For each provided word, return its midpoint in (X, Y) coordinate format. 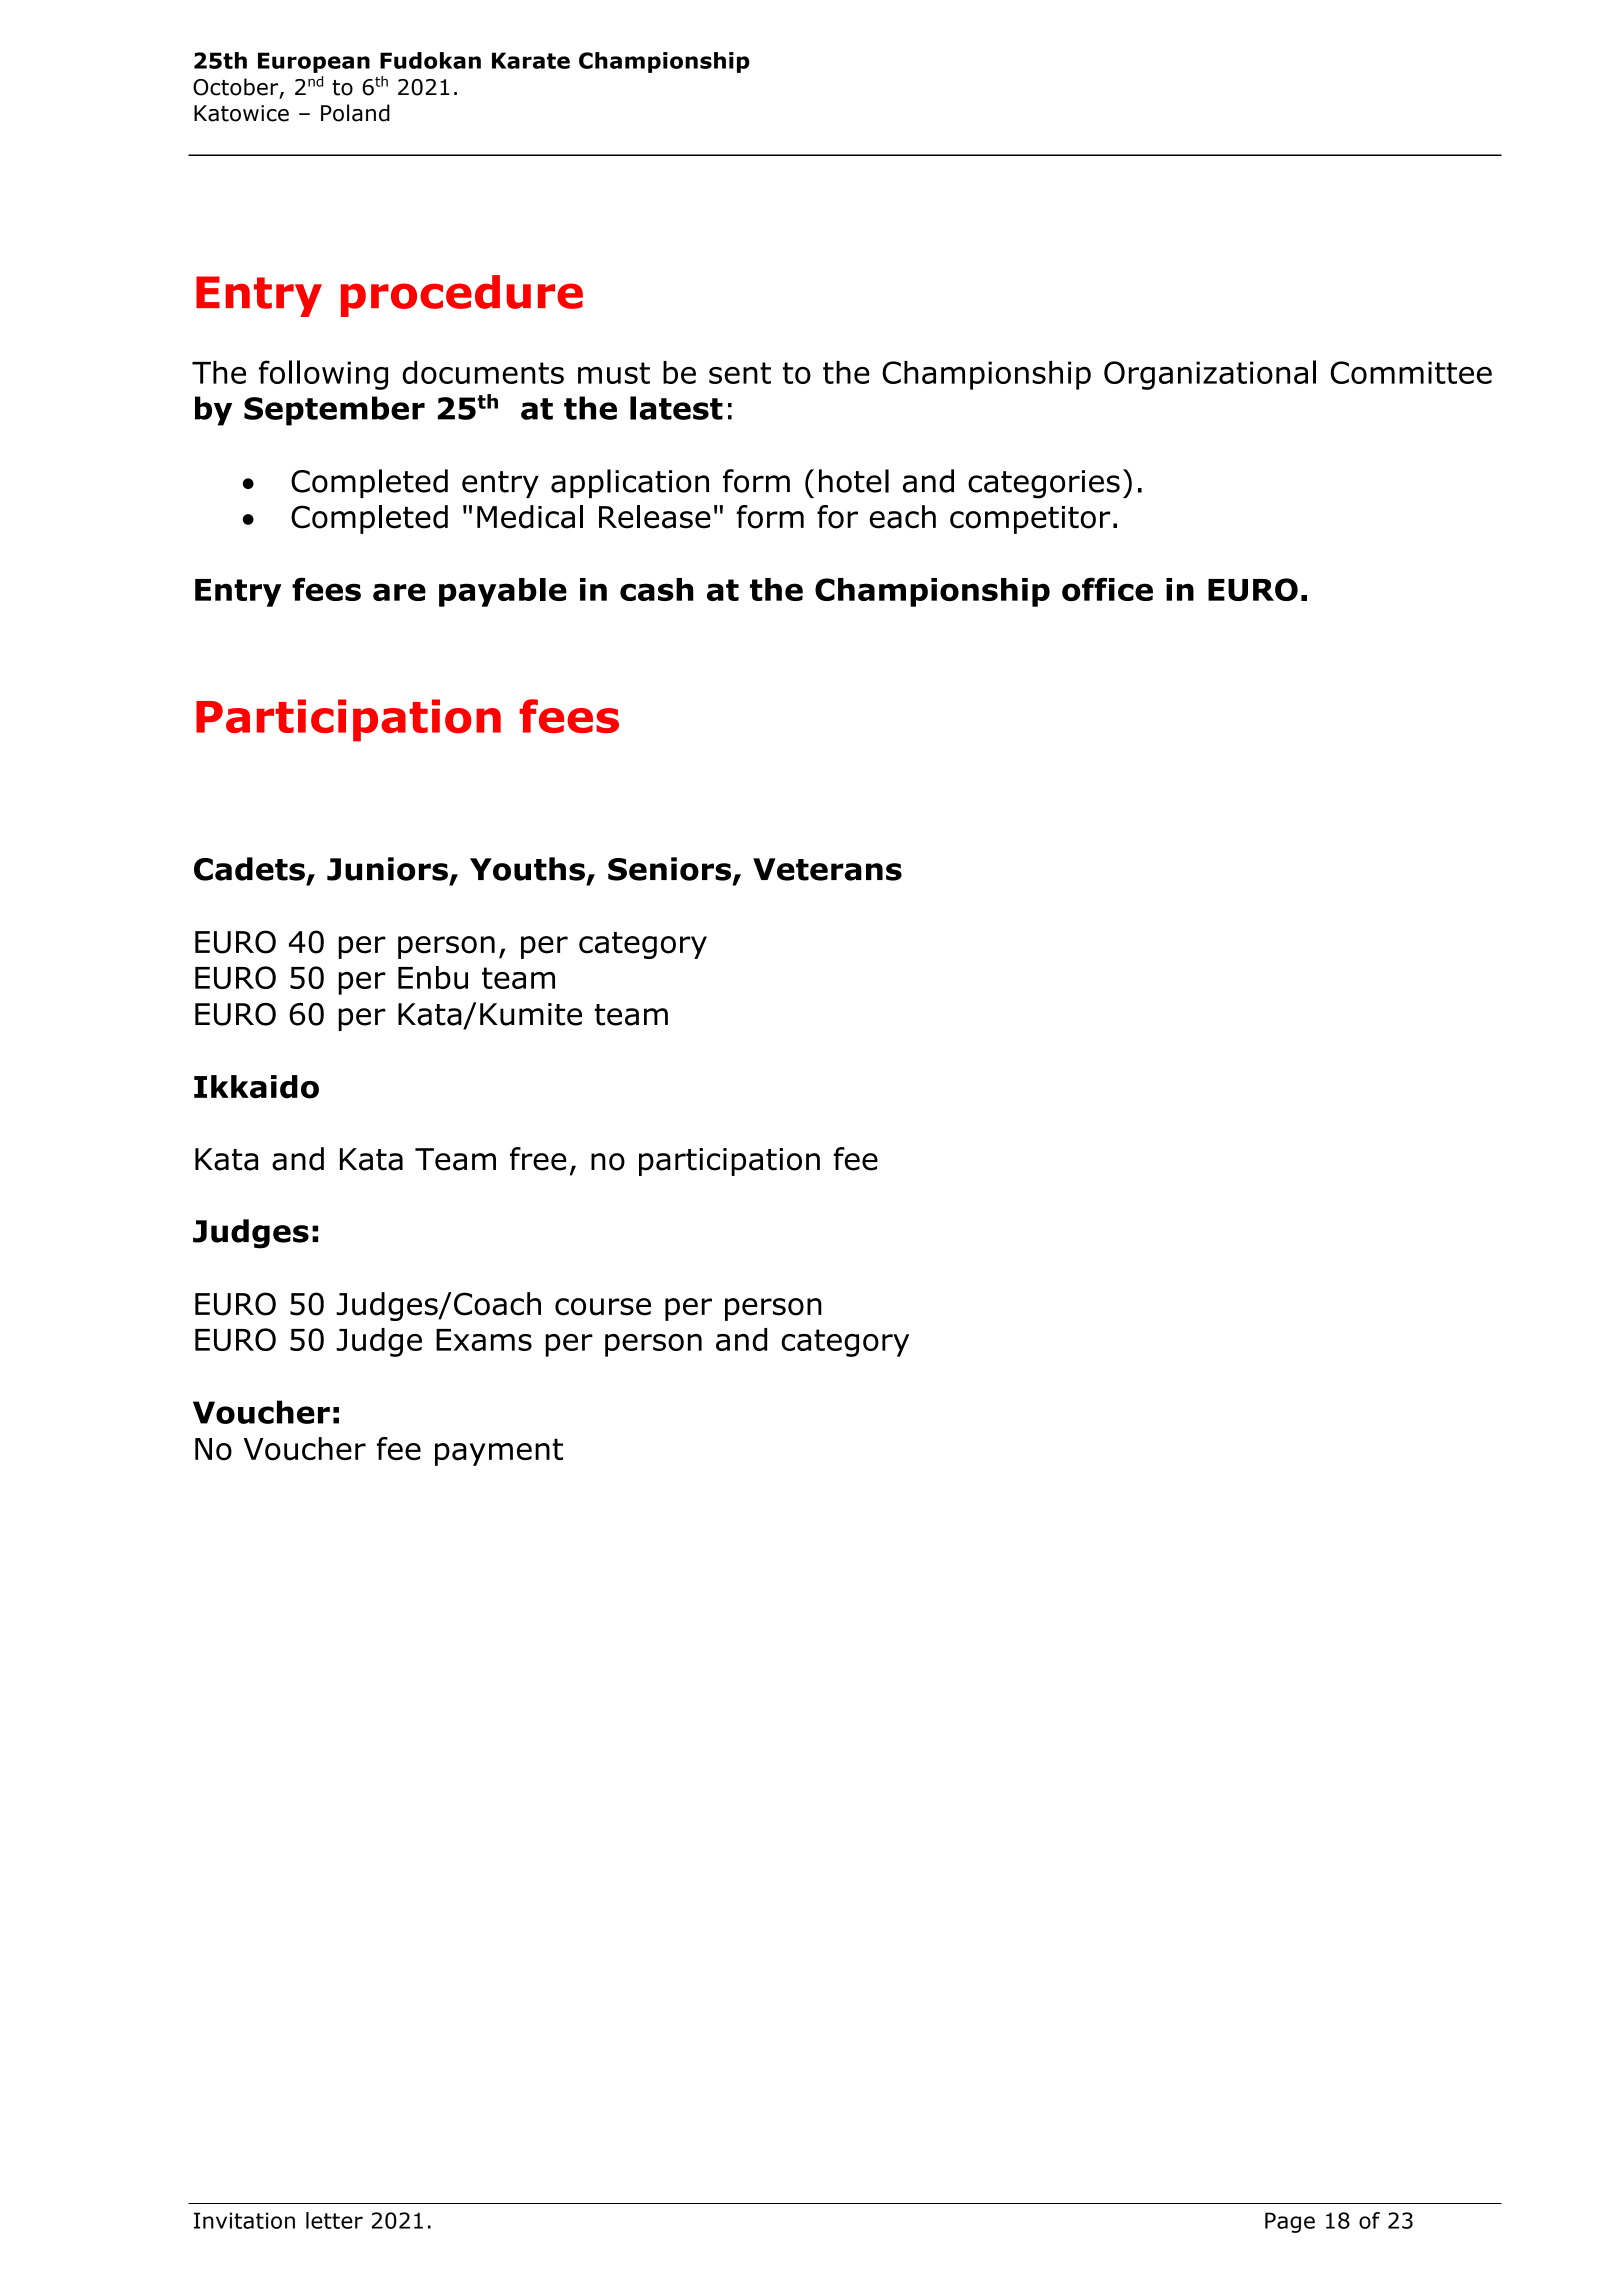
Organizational (1210, 375)
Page (1290, 2222)
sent (740, 373)
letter (334, 2220)
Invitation (244, 2220)
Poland (355, 113)
